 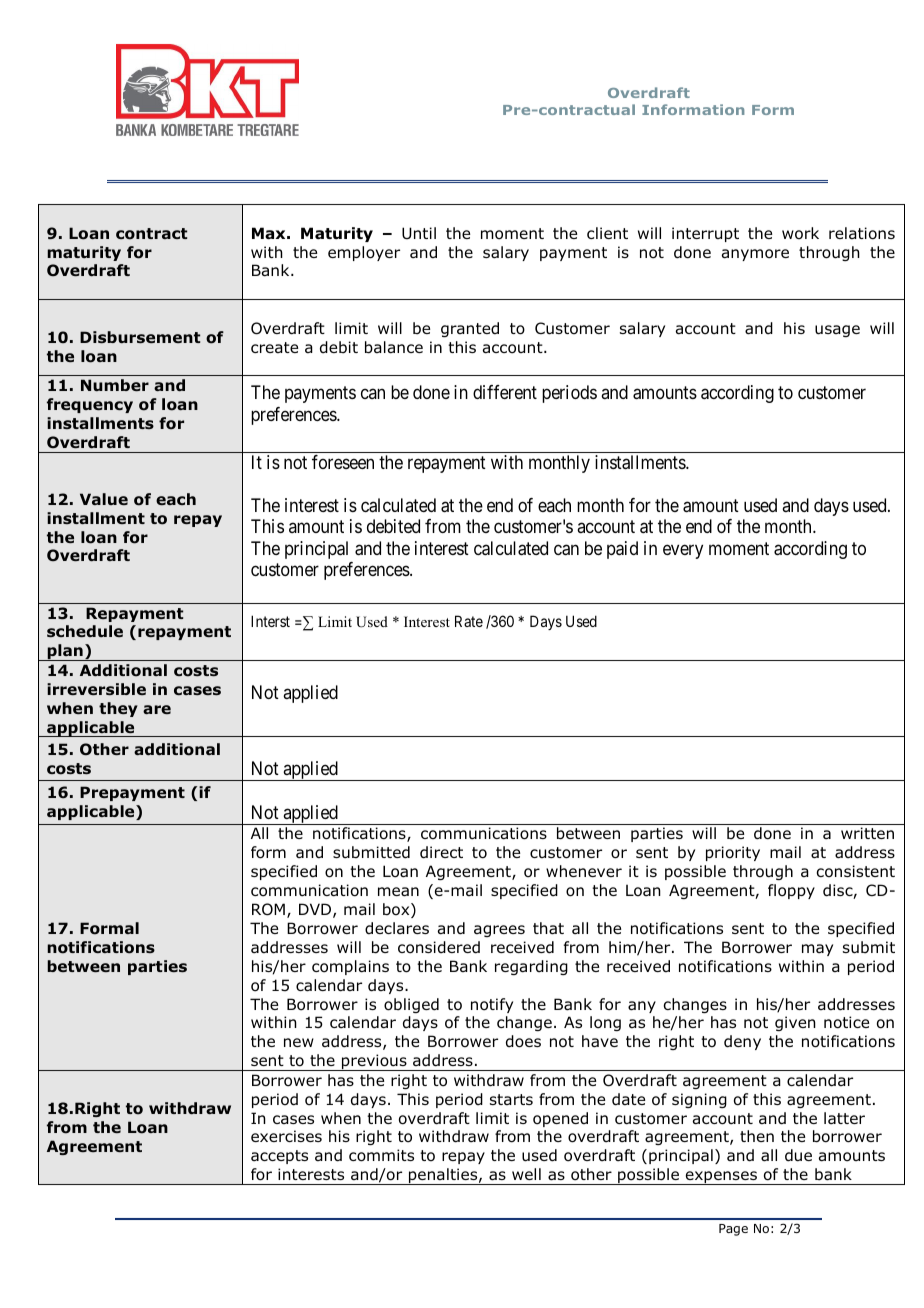 What do you see at coordinates (140, 337) in the screenshot?
I see `Disbursement` at bounding box center [140, 337].
